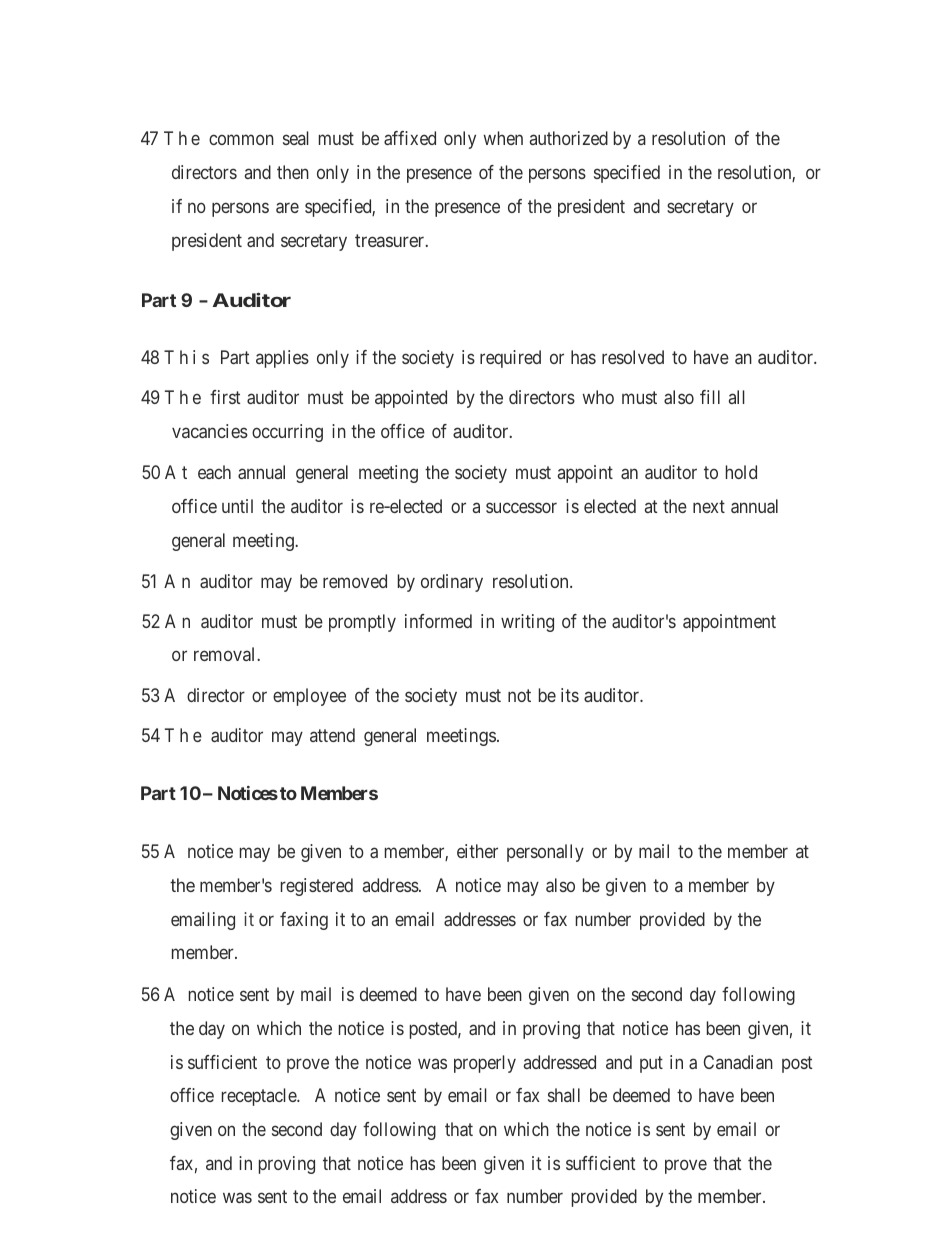 The image size is (952, 1233). Describe the element at coordinates (503, 138) in the page. I see `when` at that location.
